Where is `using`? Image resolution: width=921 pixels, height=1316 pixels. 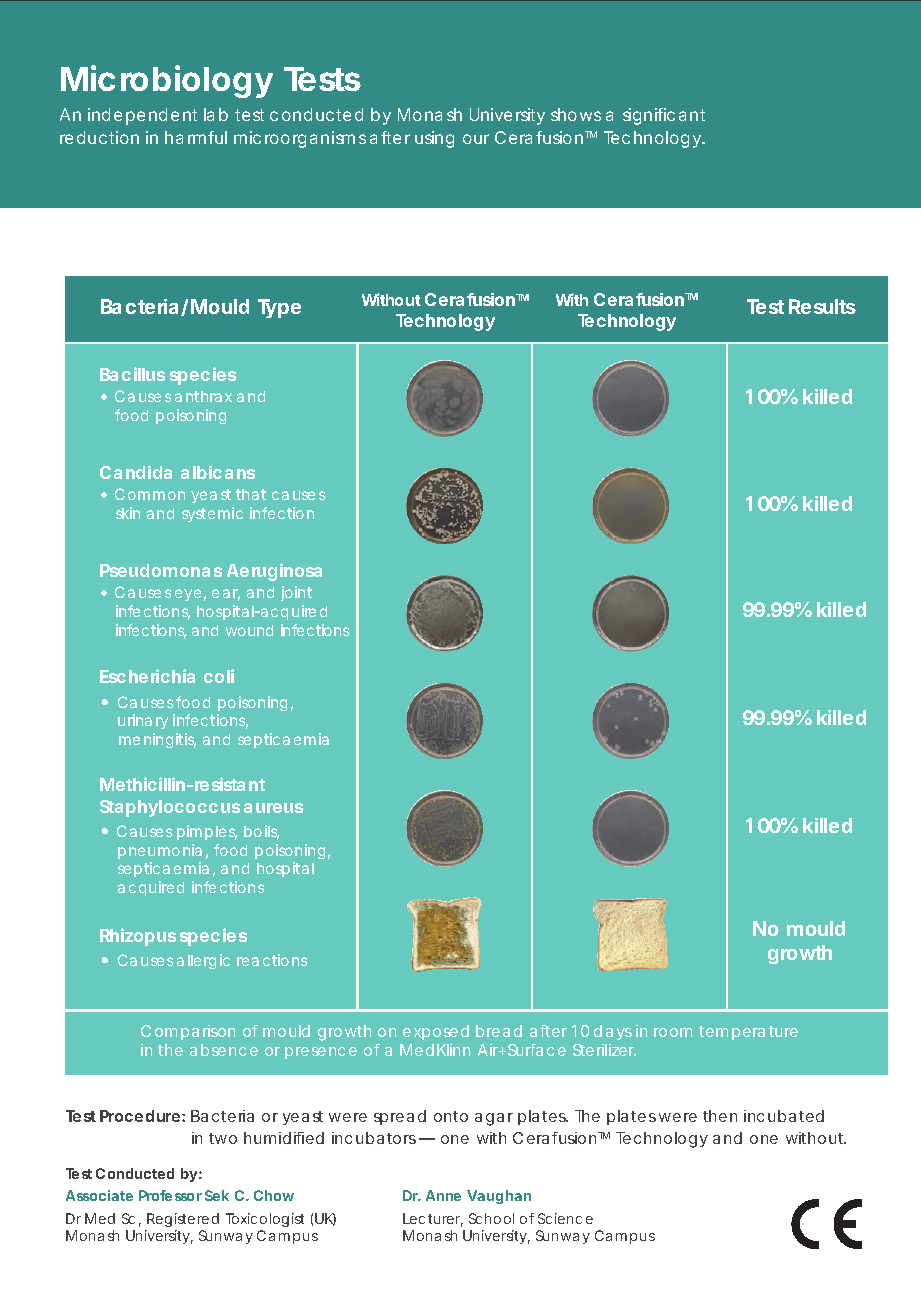 using is located at coordinates (434, 139).
